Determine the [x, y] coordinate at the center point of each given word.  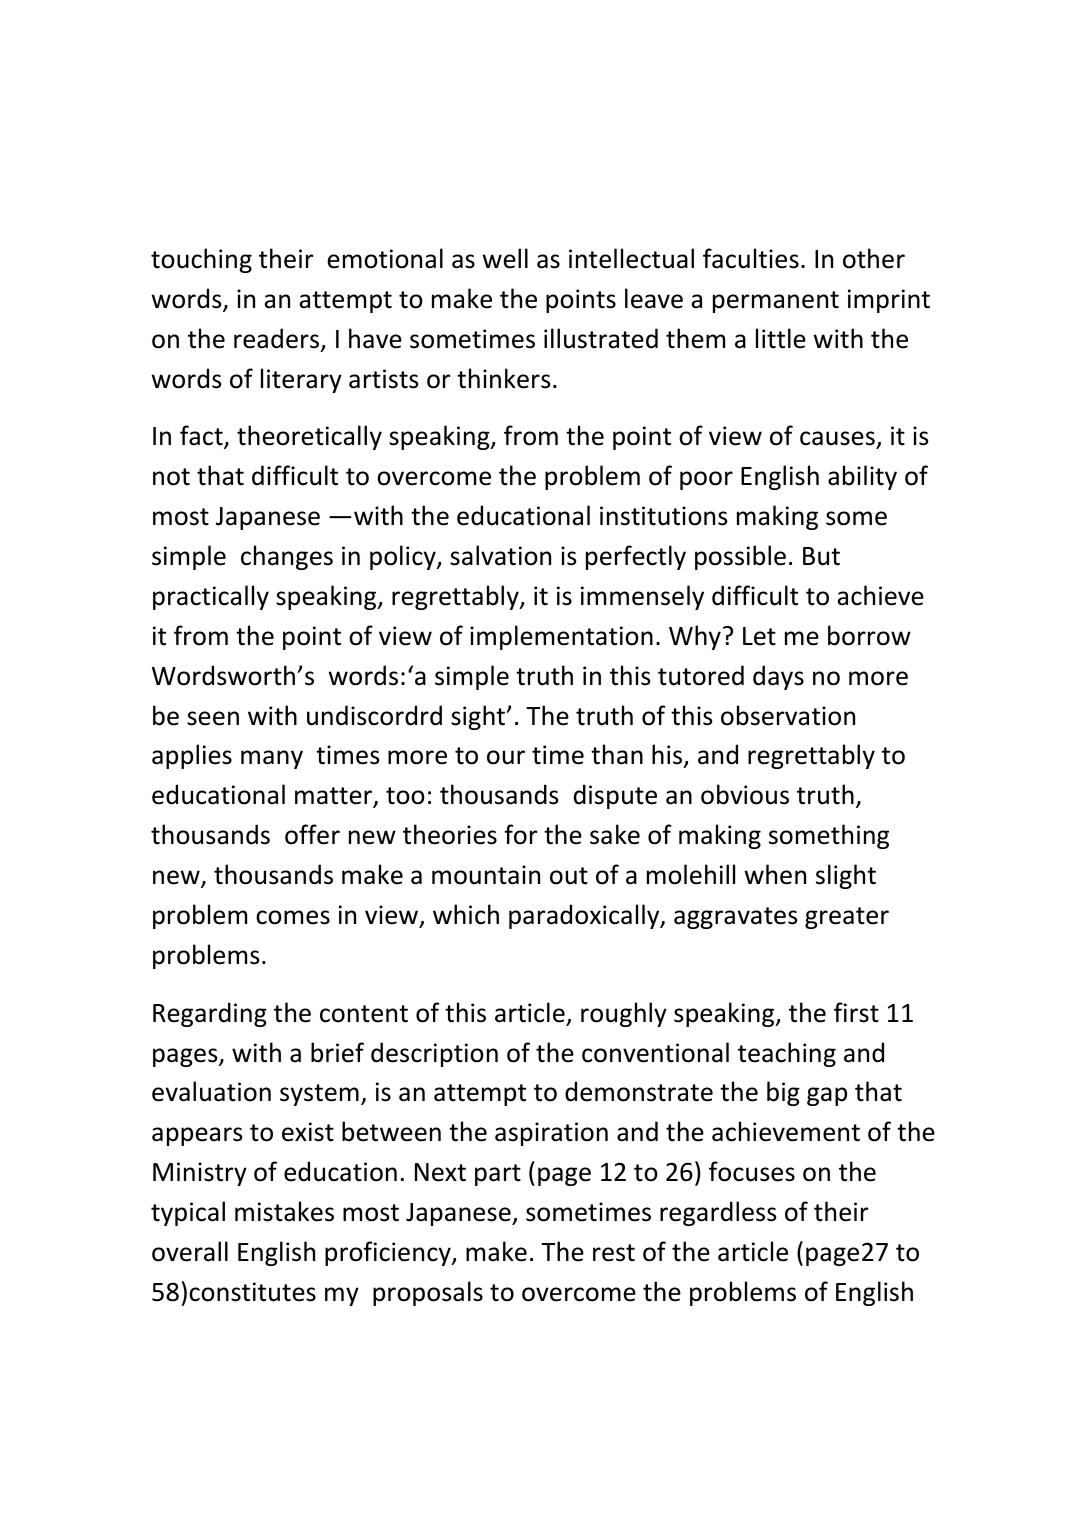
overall [190, 1251]
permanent [776, 302]
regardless [718, 1213]
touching [201, 260]
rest [614, 1253]
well [505, 258]
